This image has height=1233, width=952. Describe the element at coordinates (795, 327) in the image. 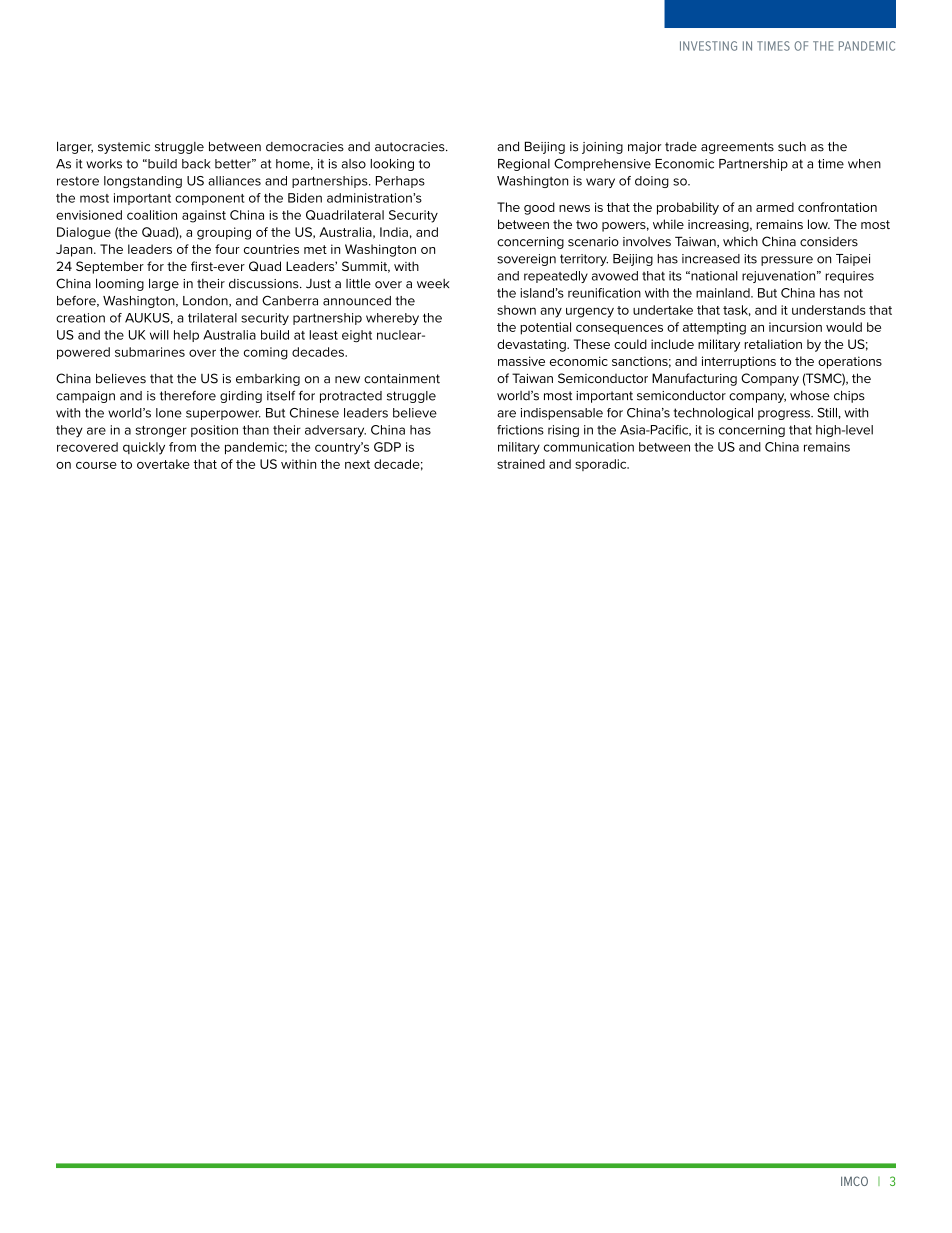

I see `incursion` at that location.
